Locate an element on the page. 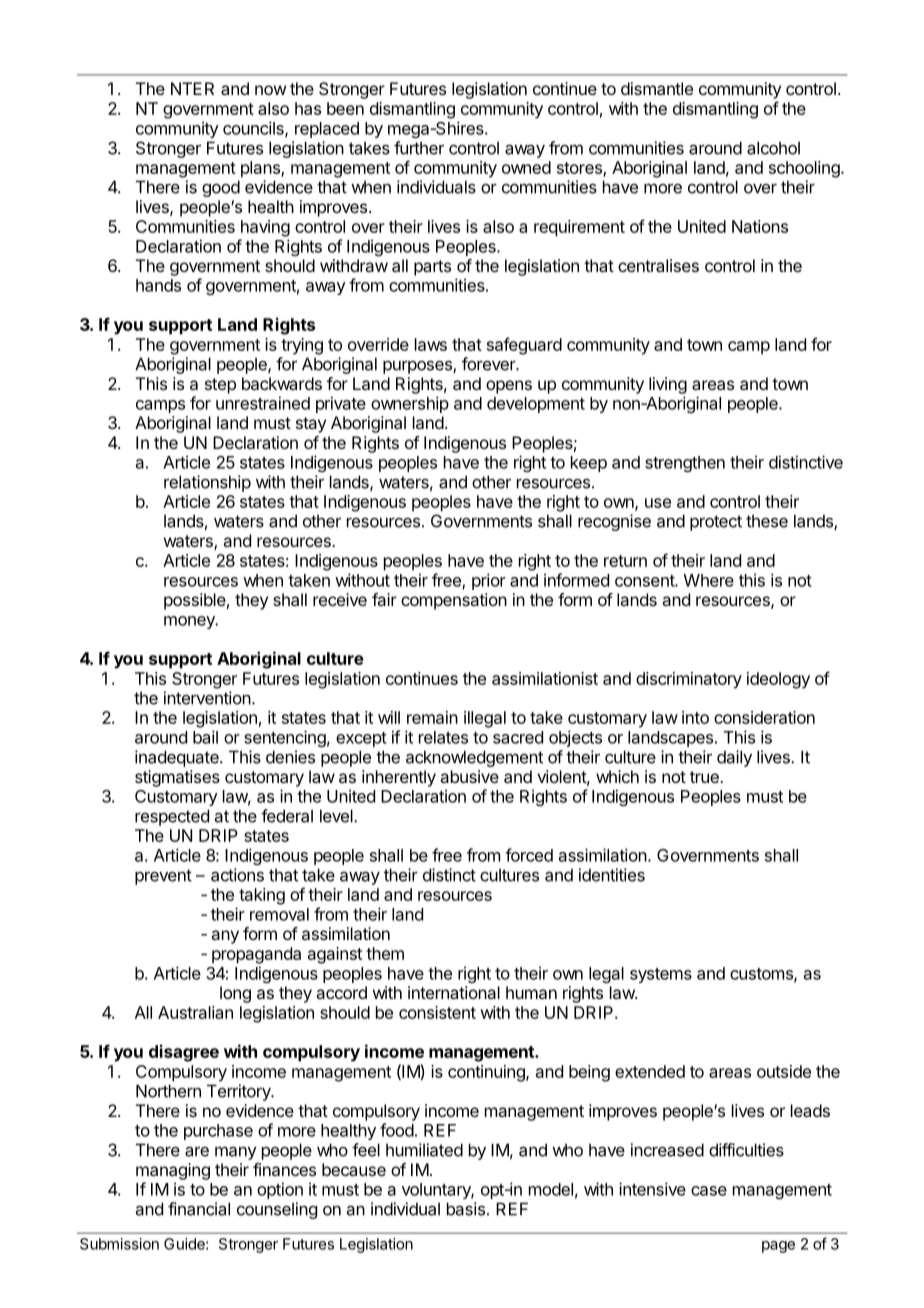 This document has height=1308, width=924. true is located at coordinates (705, 777).
